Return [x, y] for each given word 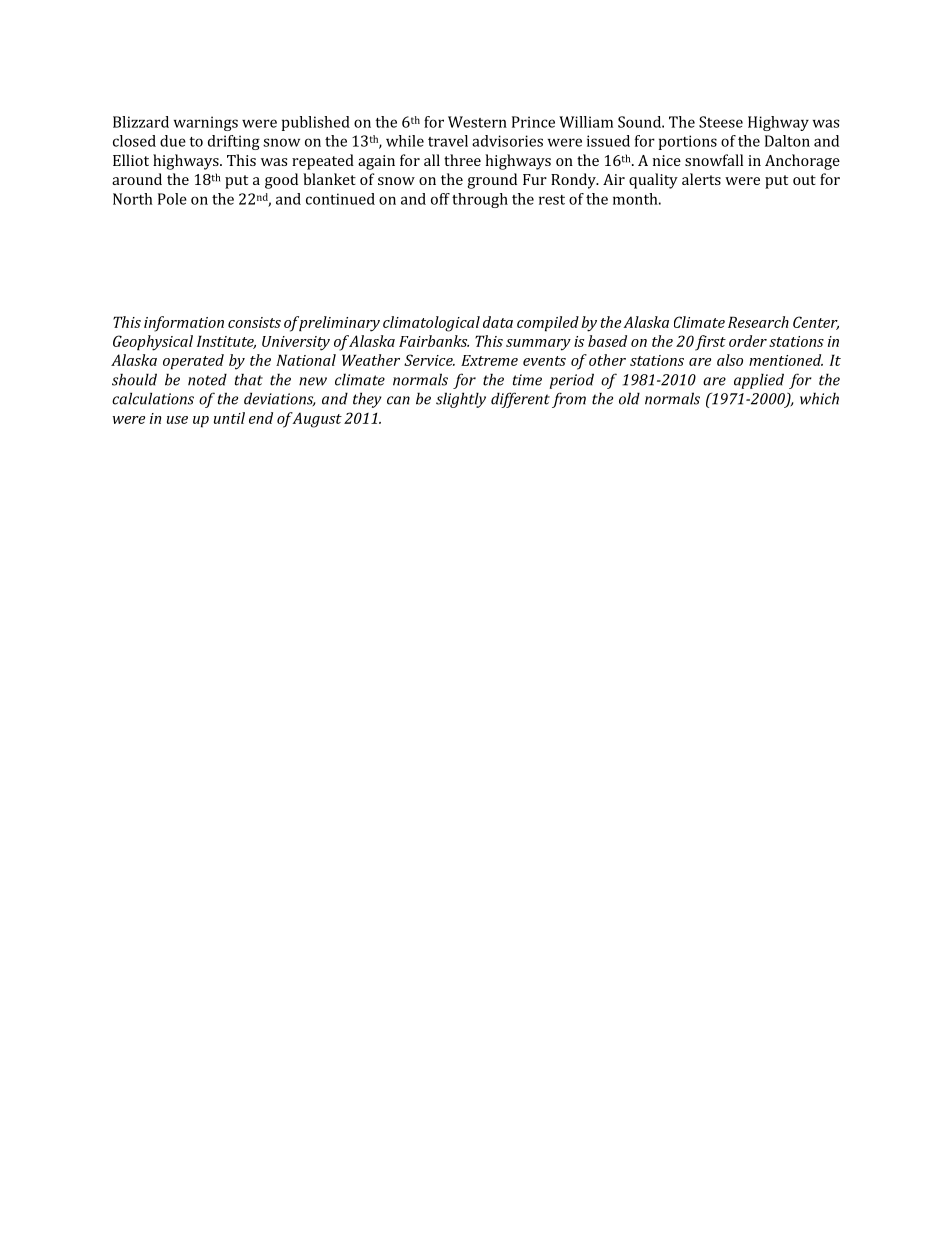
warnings [206, 123]
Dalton [787, 141]
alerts [701, 179]
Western [477, 122]
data [498, 322]
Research [758, 322]
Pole [172, 199]
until [229, 418]
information [184, 324]
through [480, 200]
